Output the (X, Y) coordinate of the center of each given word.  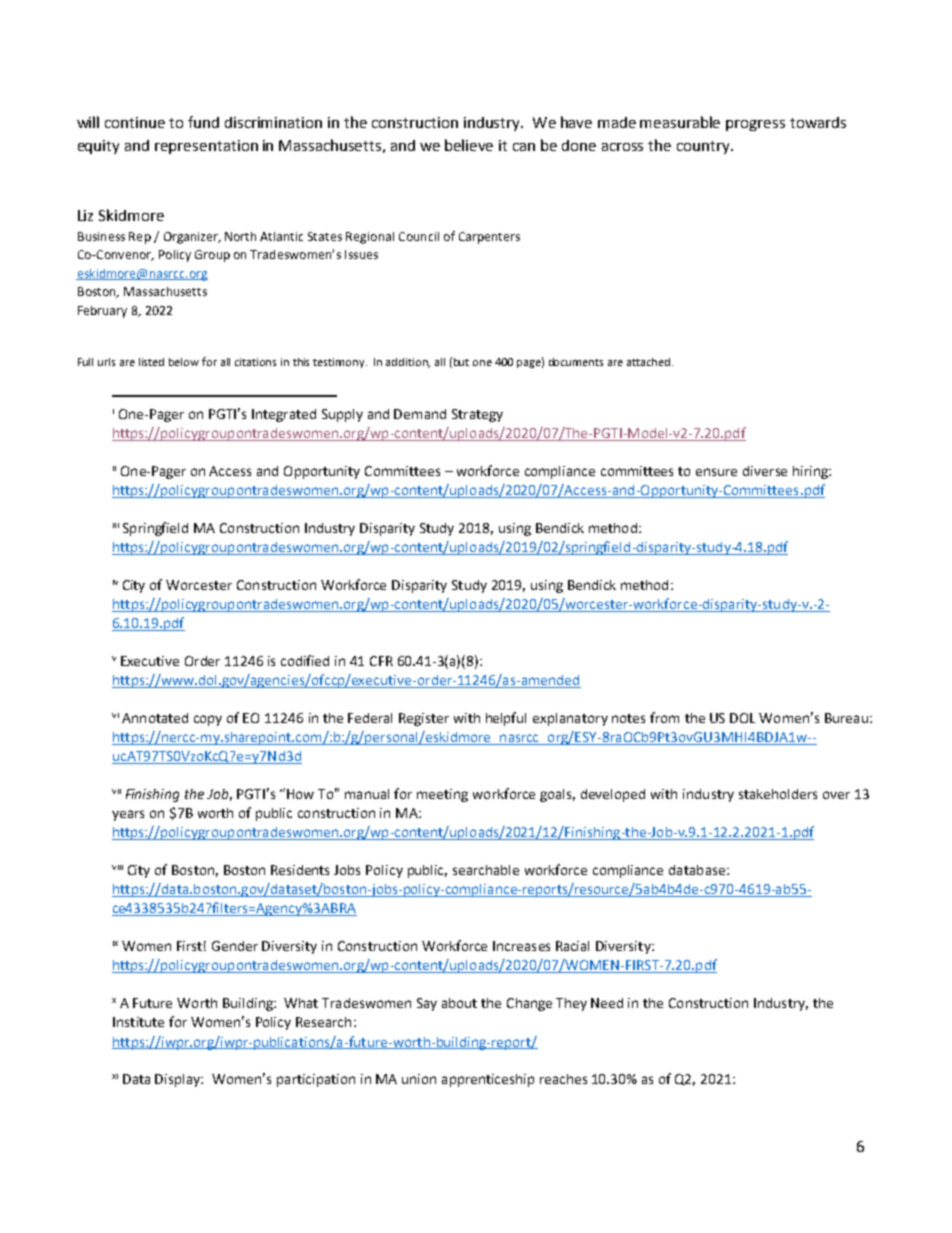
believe (469, 145)
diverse (765, 471)
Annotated (155, 718)
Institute (138, 1022)
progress (755, 125)
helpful (506, 719)
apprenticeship (488, 1080)
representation (206, 147)
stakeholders (778, 794)
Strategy (477, 415)
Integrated (284, 415)
